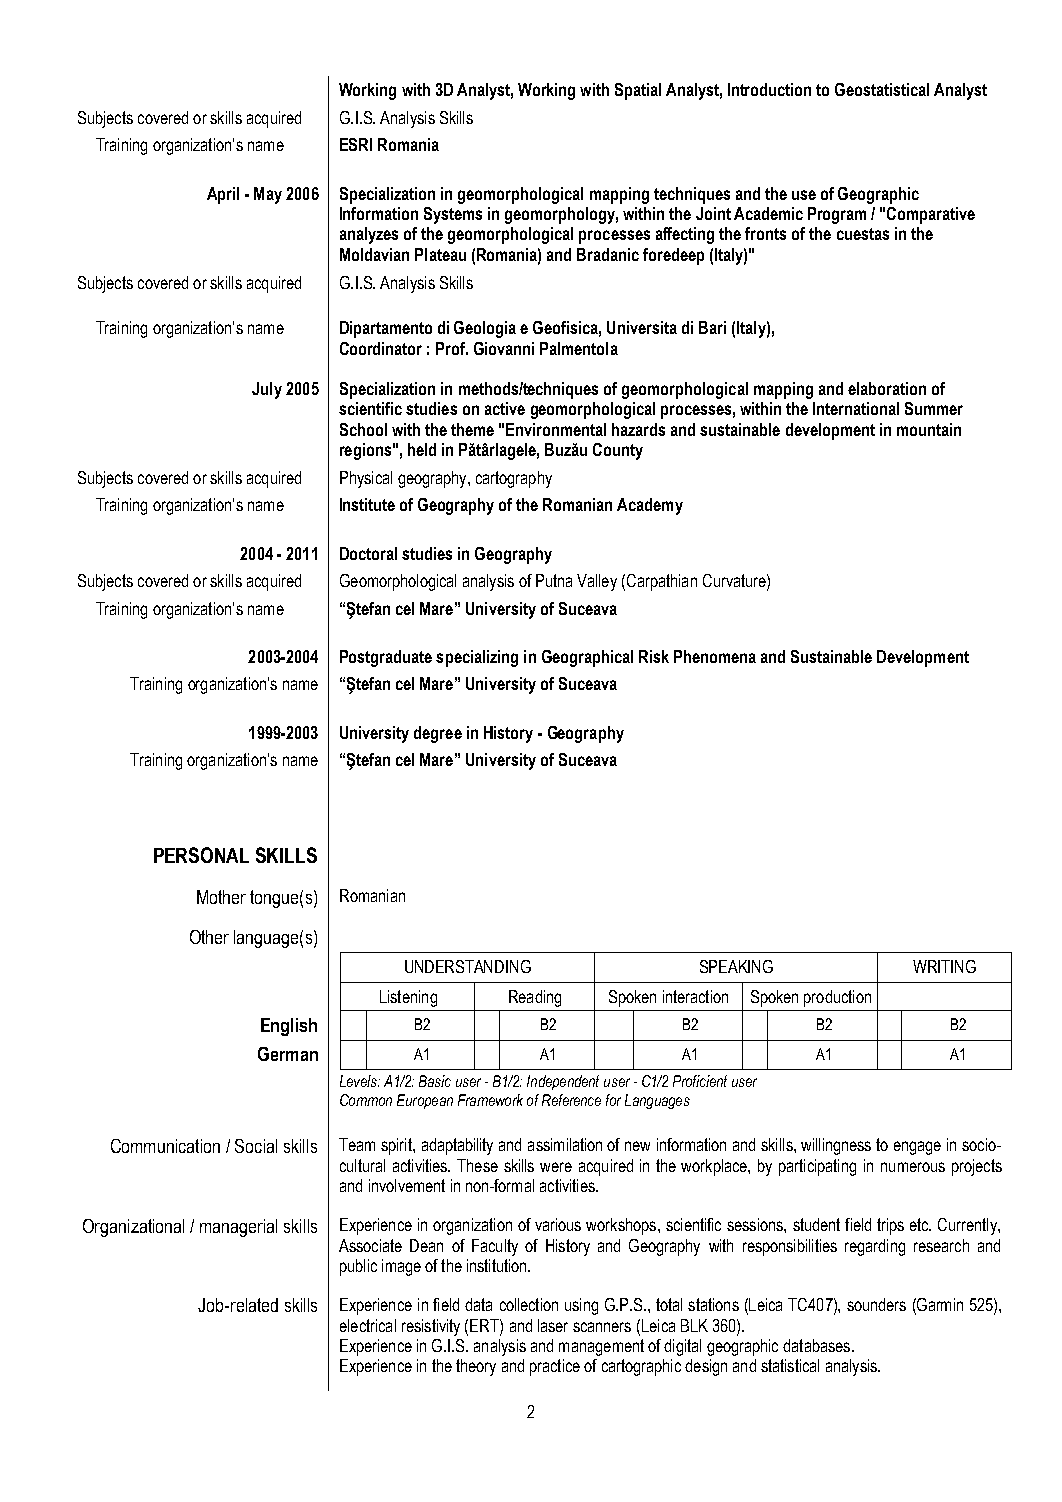 Image resolution: width=1062 pixels, height=1502 pixels. I want to click on English, so click(289, 1027).
